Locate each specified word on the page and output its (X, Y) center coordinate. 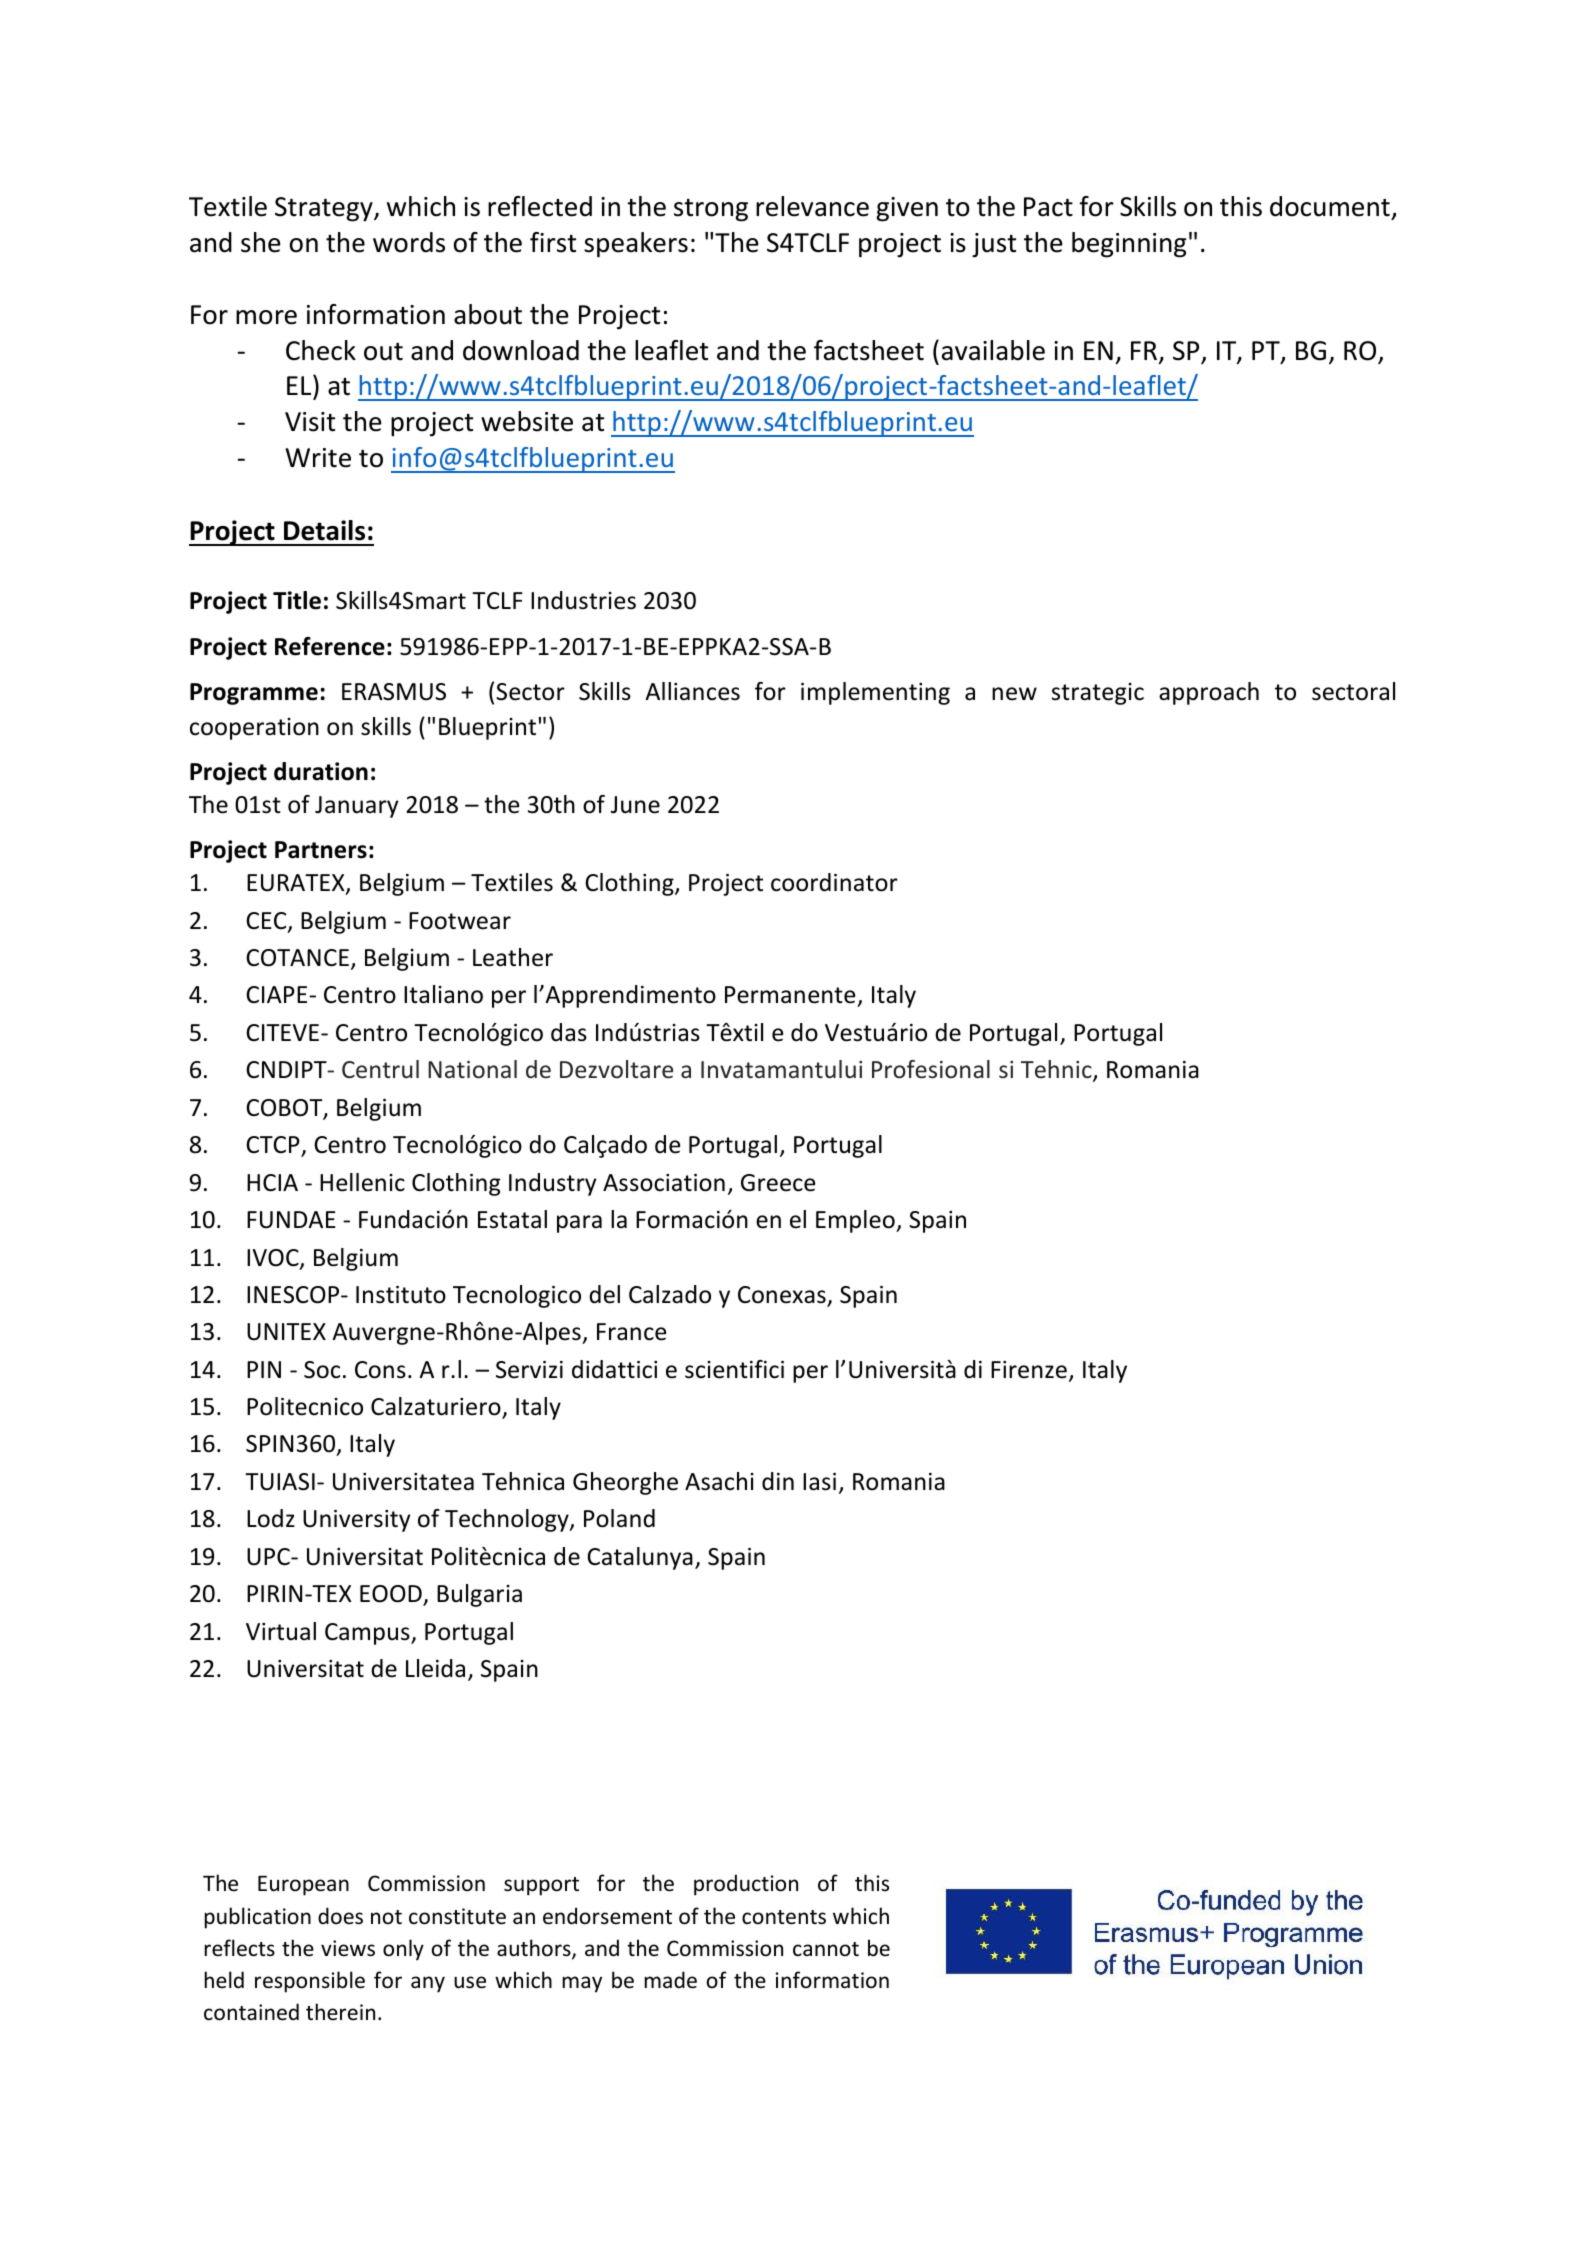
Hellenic (362, 1182)
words (409, 242)
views (348, 1948)
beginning (1129, 245)
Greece (778, 1183)
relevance (812, 206)
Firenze (1029, 1370)
